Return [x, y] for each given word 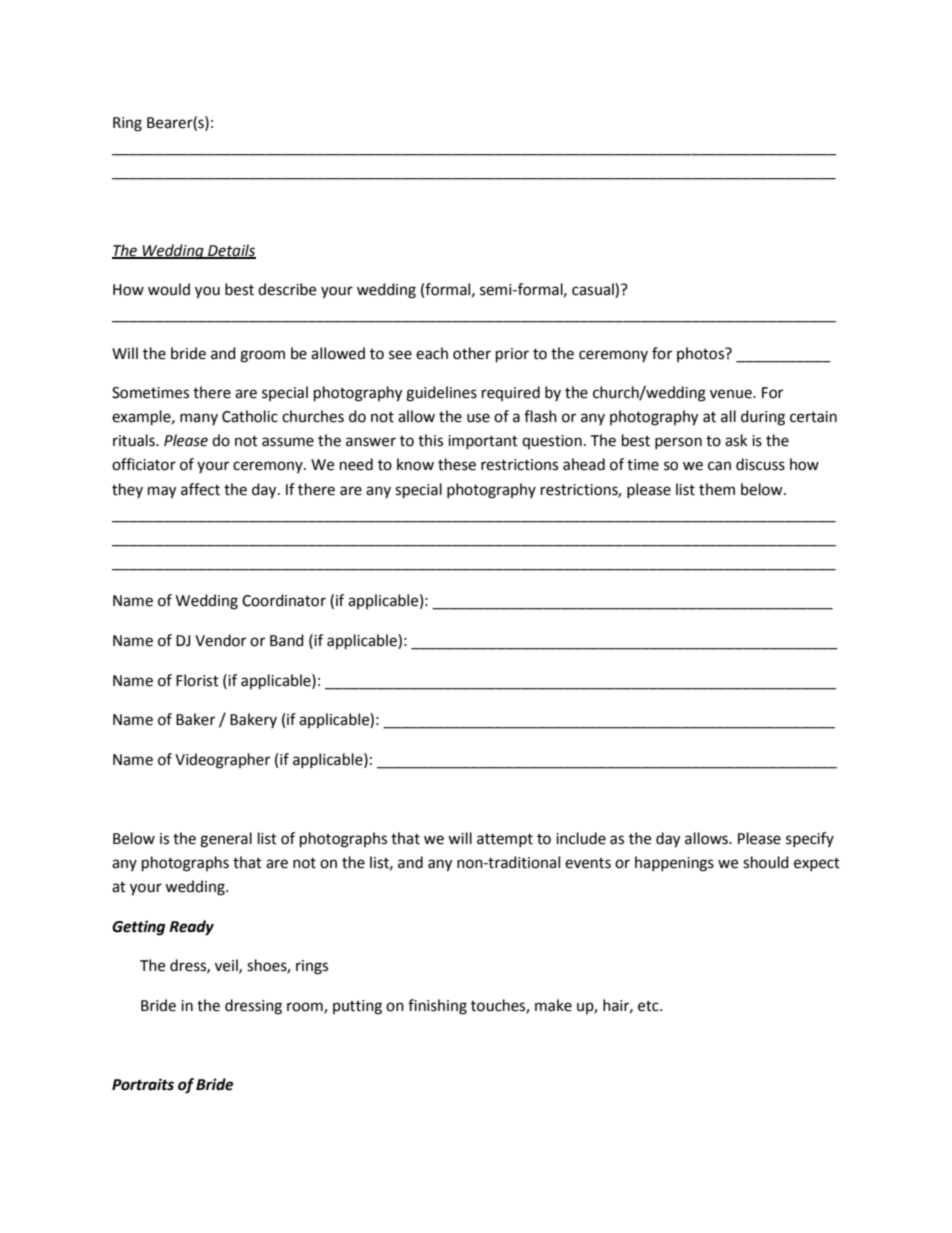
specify [810, 839]
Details [231, 251]
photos [702, 354]
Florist [197, 680]
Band [287, 640]
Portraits [143, 1084]
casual [594, 290]
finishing [437, 1007]
